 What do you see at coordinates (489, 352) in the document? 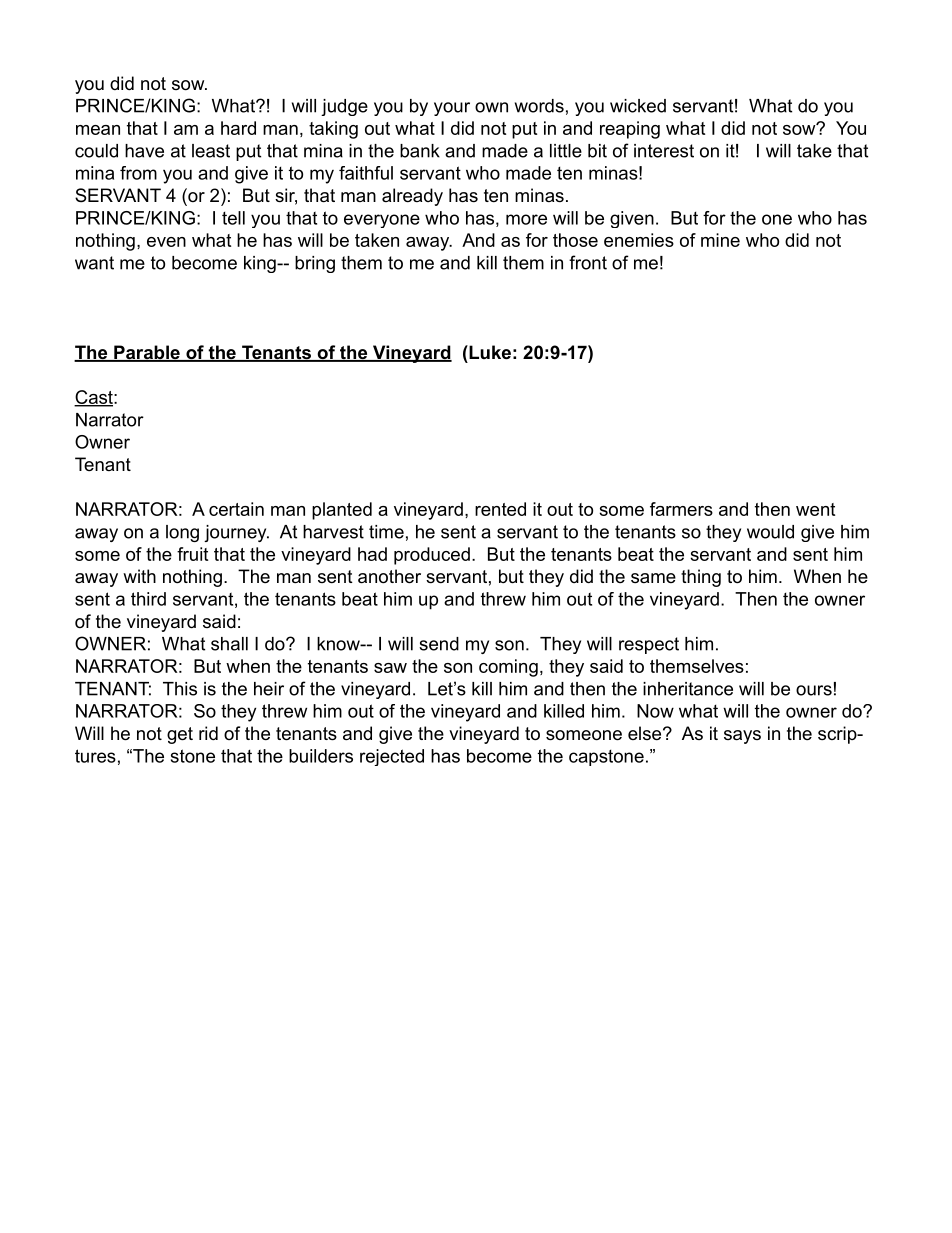
I see `Luke` at bounding box center [489, 352].
